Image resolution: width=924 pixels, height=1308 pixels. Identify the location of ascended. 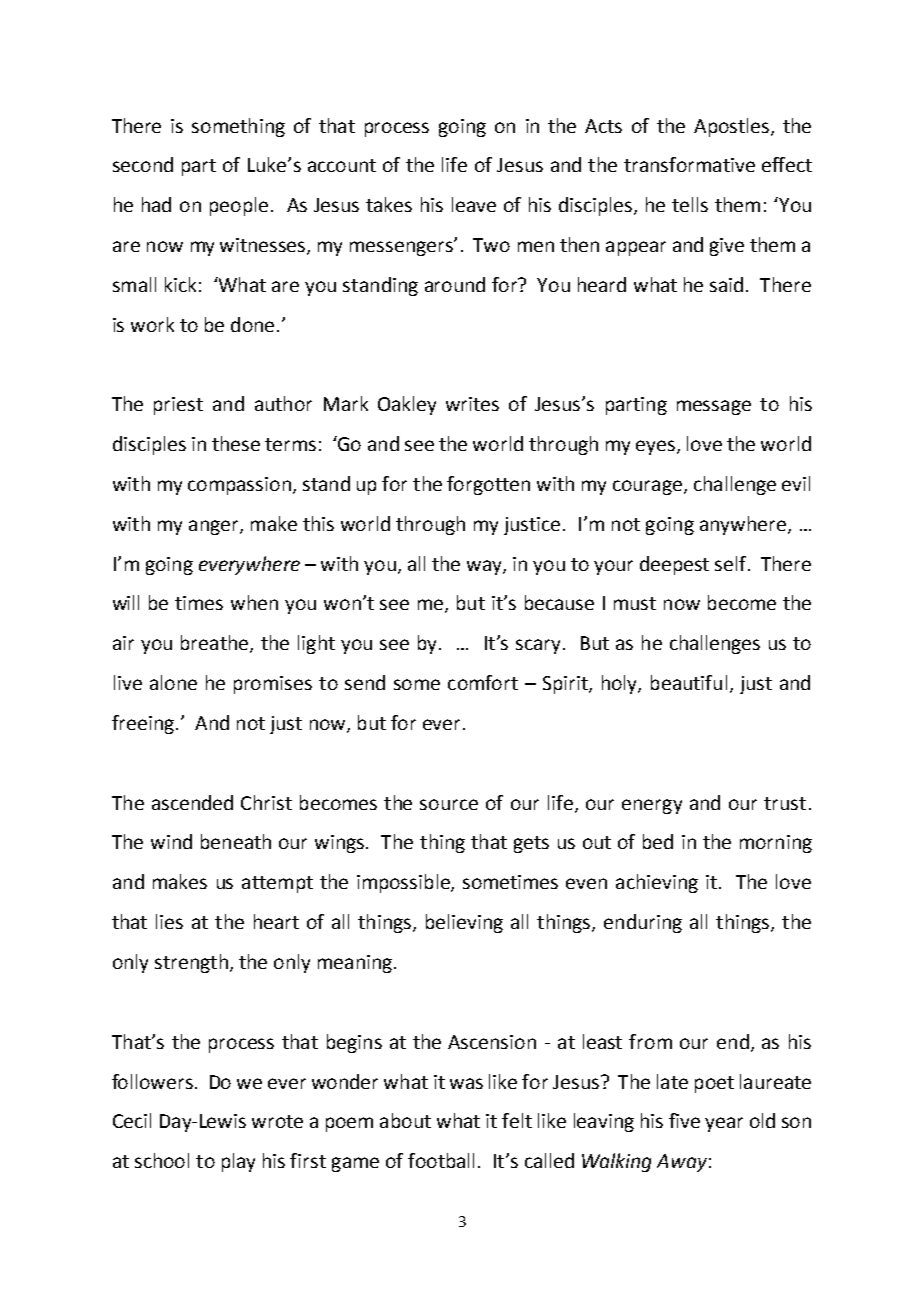
(192, 802).
